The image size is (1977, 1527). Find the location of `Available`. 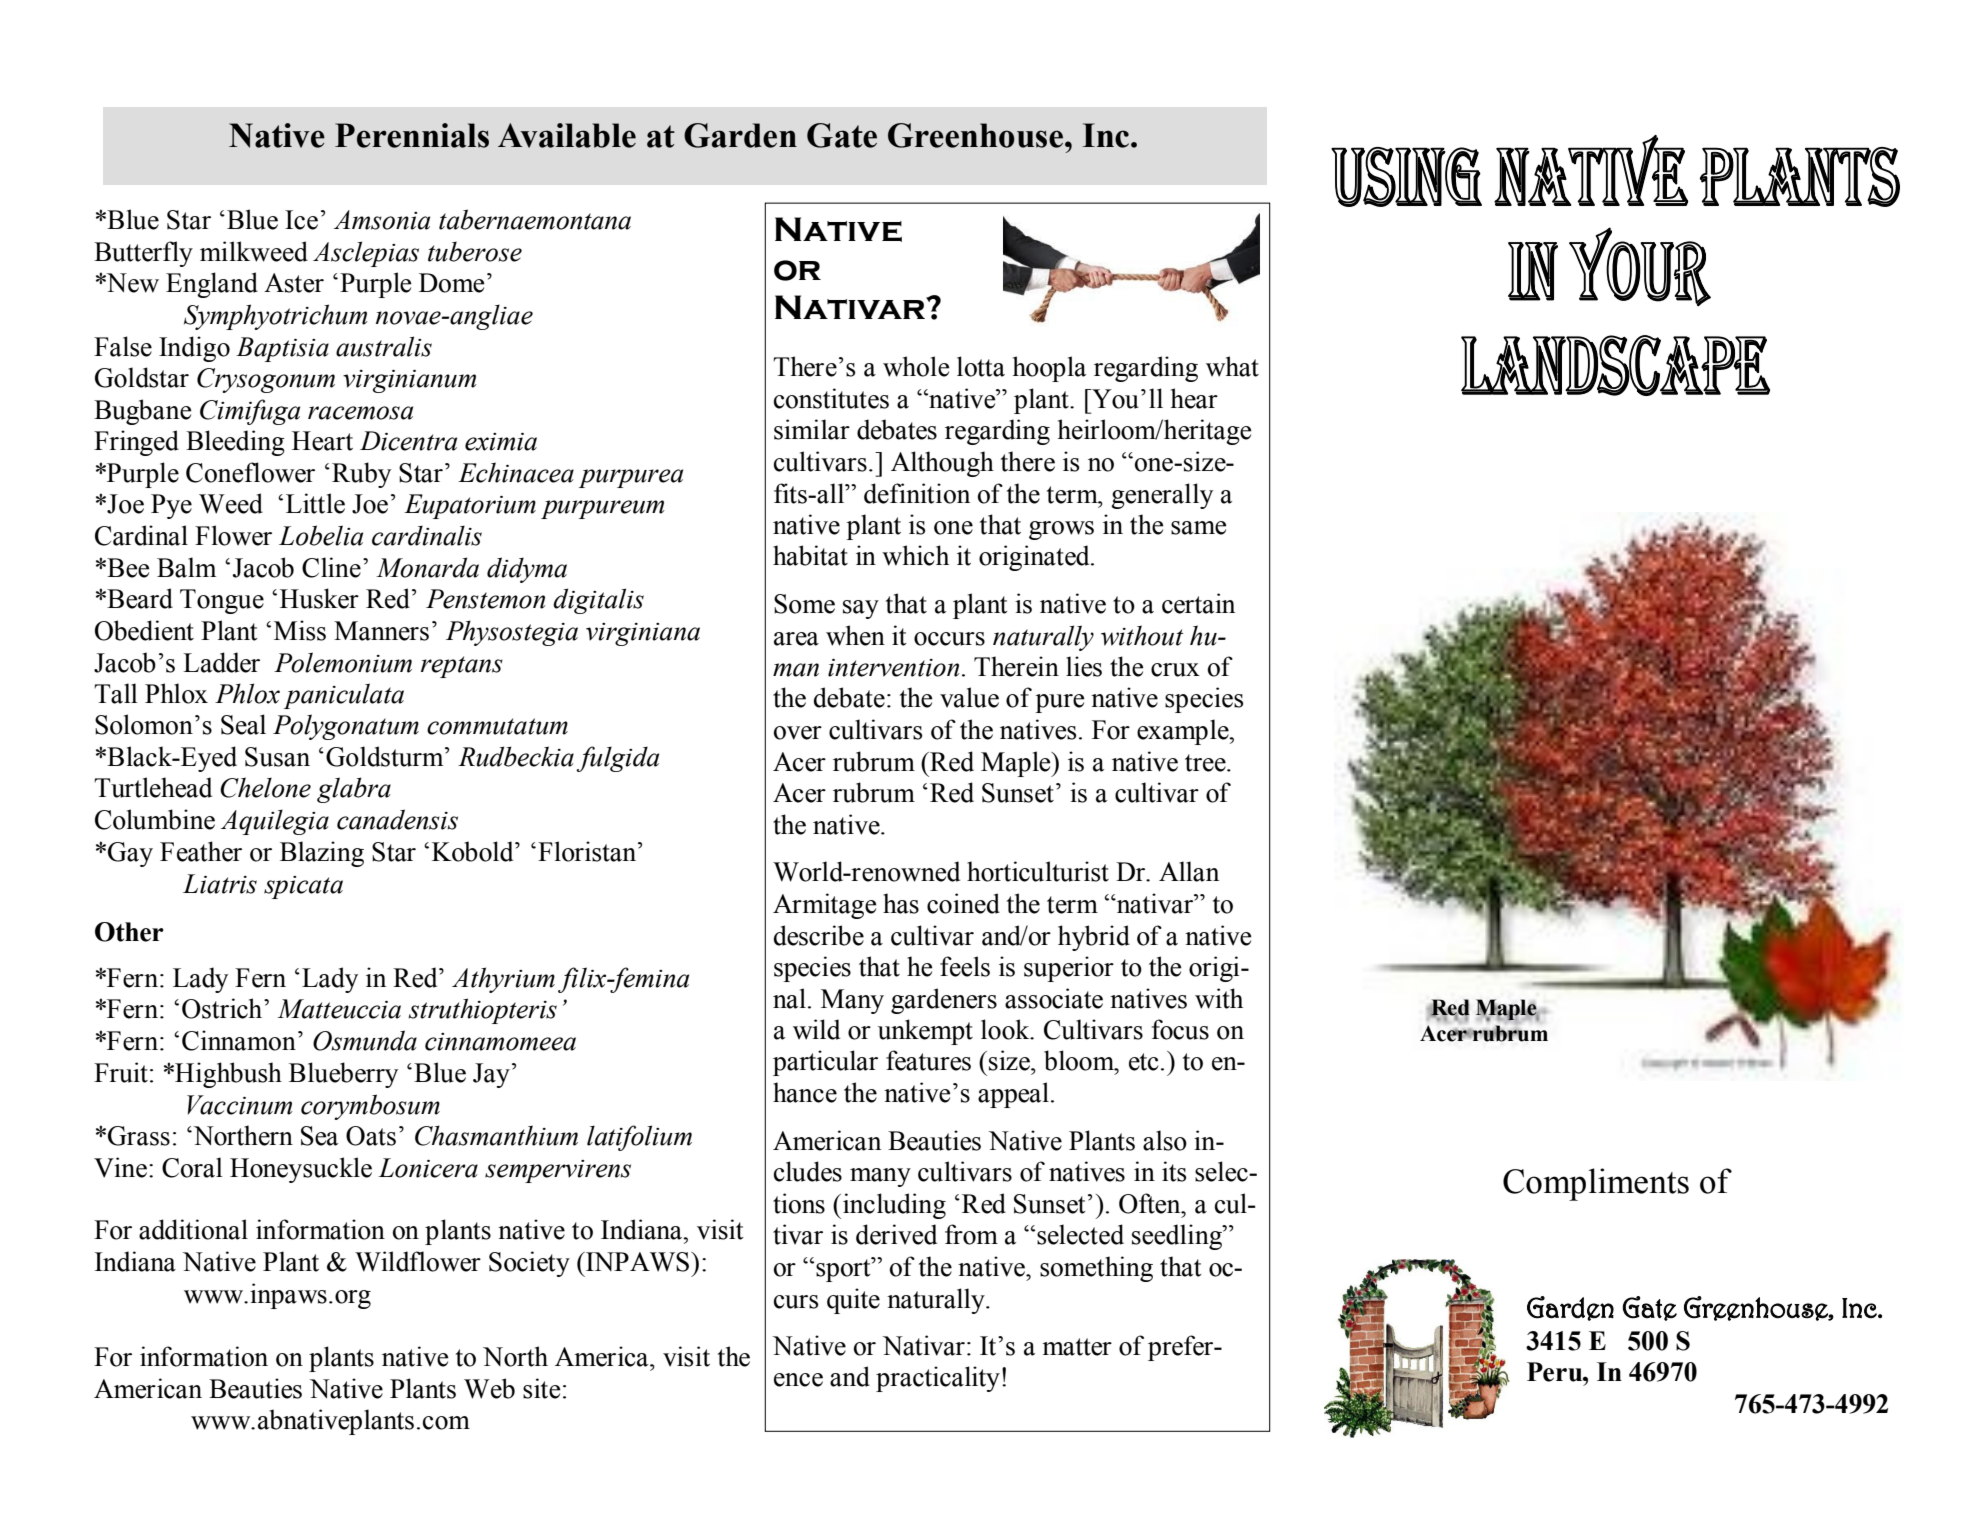

Available is located at coordinates (567, 135).
